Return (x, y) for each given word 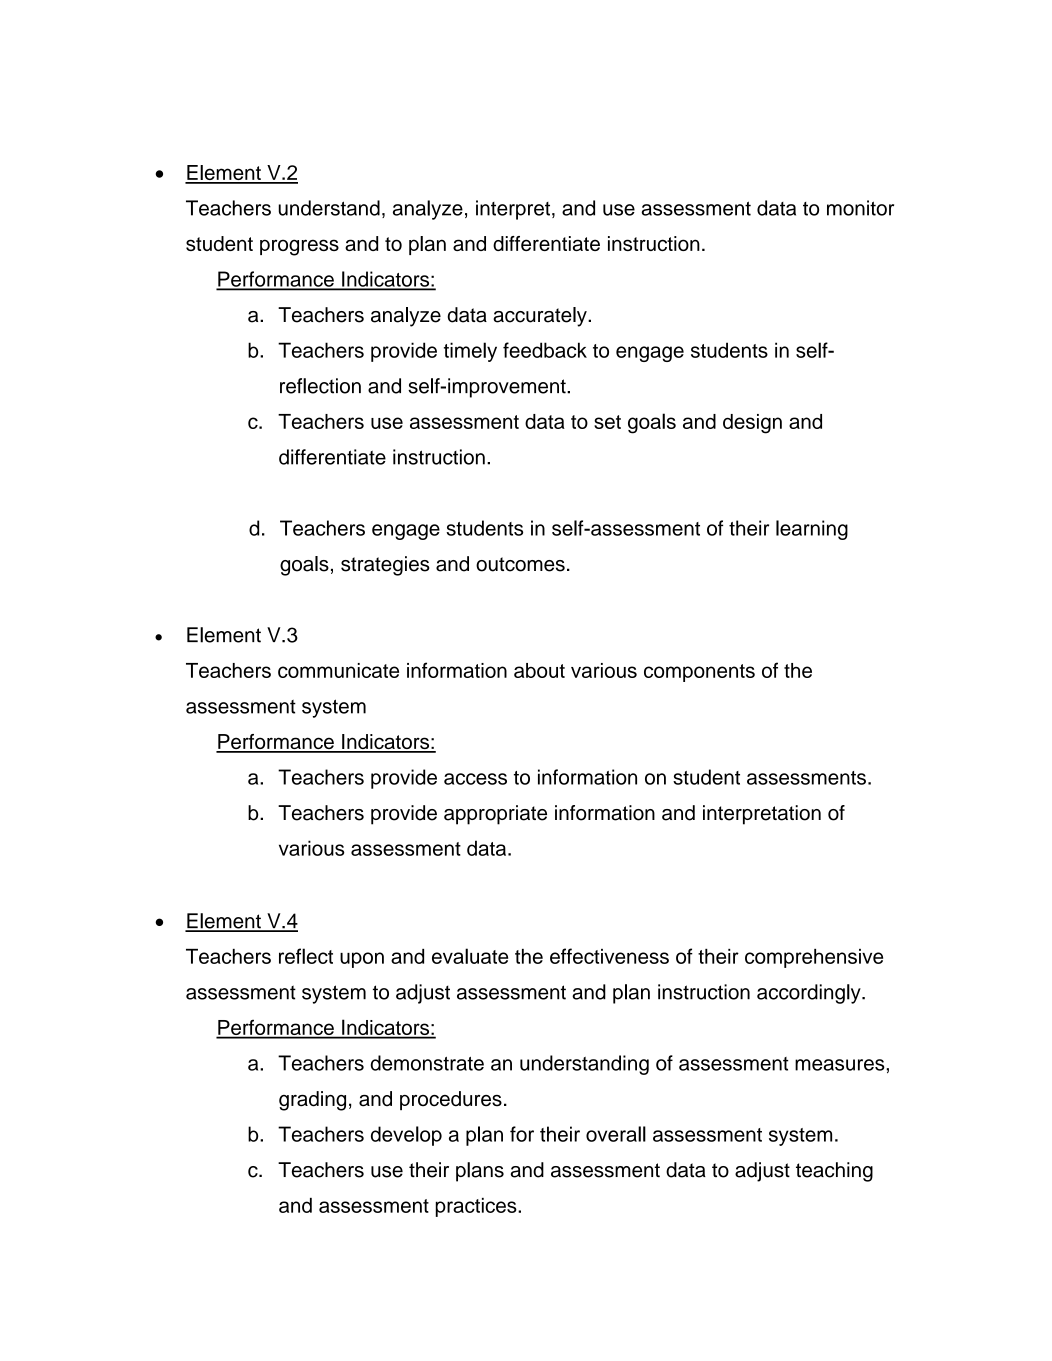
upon (362, 960)
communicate (338, 670)
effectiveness (609, 956)
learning (812, 530)
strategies (385, 566)
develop (406, 1136)
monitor (860, 208)
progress (299, 247)
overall (616, 1134)
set (607, 422)
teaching (834, 1172)
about (539, 670)
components (699, 673)
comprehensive (814, 958)
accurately (541, 317)
